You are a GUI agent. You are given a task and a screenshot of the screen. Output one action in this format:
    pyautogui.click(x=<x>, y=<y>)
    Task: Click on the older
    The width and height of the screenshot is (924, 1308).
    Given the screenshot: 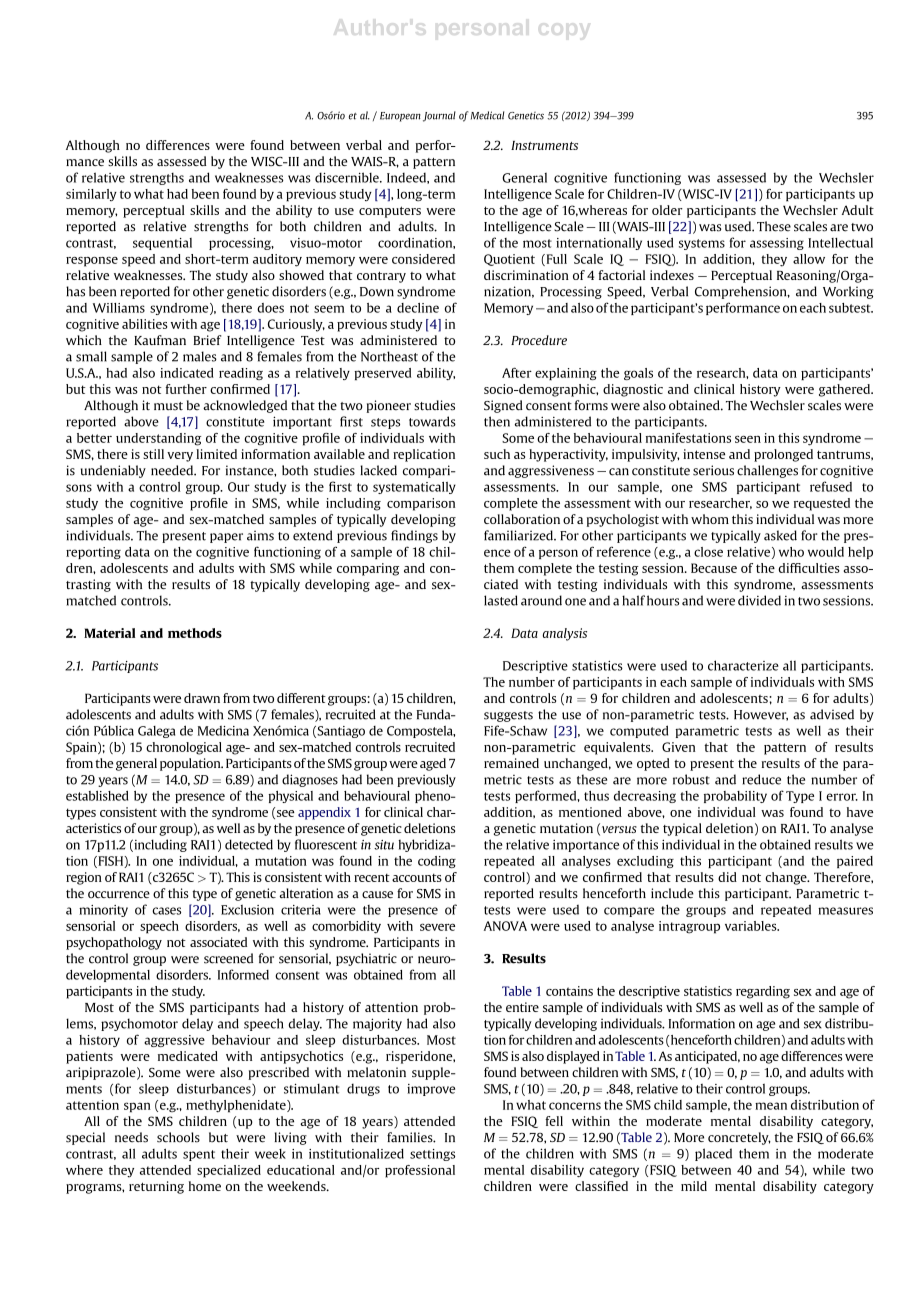 What is the action you would take?
    pyautogui.click(x=667, y=210)
